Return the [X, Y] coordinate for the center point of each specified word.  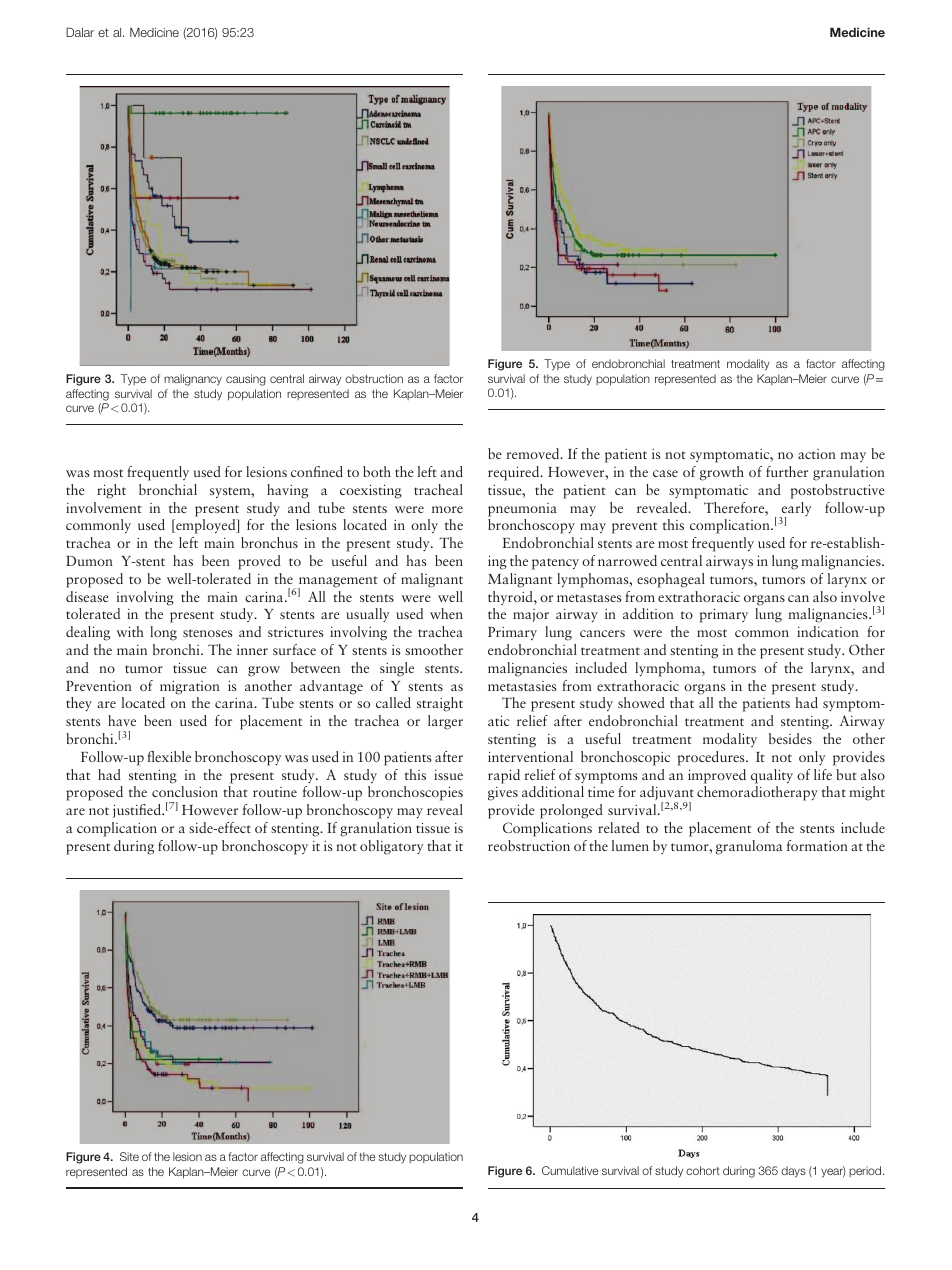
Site [129, 1156]
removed [534, 453]
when [446, 613]
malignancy [193, 380]
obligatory [392, 847]
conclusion [185, 791]
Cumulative [570, 1170]
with [130, 631]
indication [828, 631]
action [817, 454]
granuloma [749, 847]
